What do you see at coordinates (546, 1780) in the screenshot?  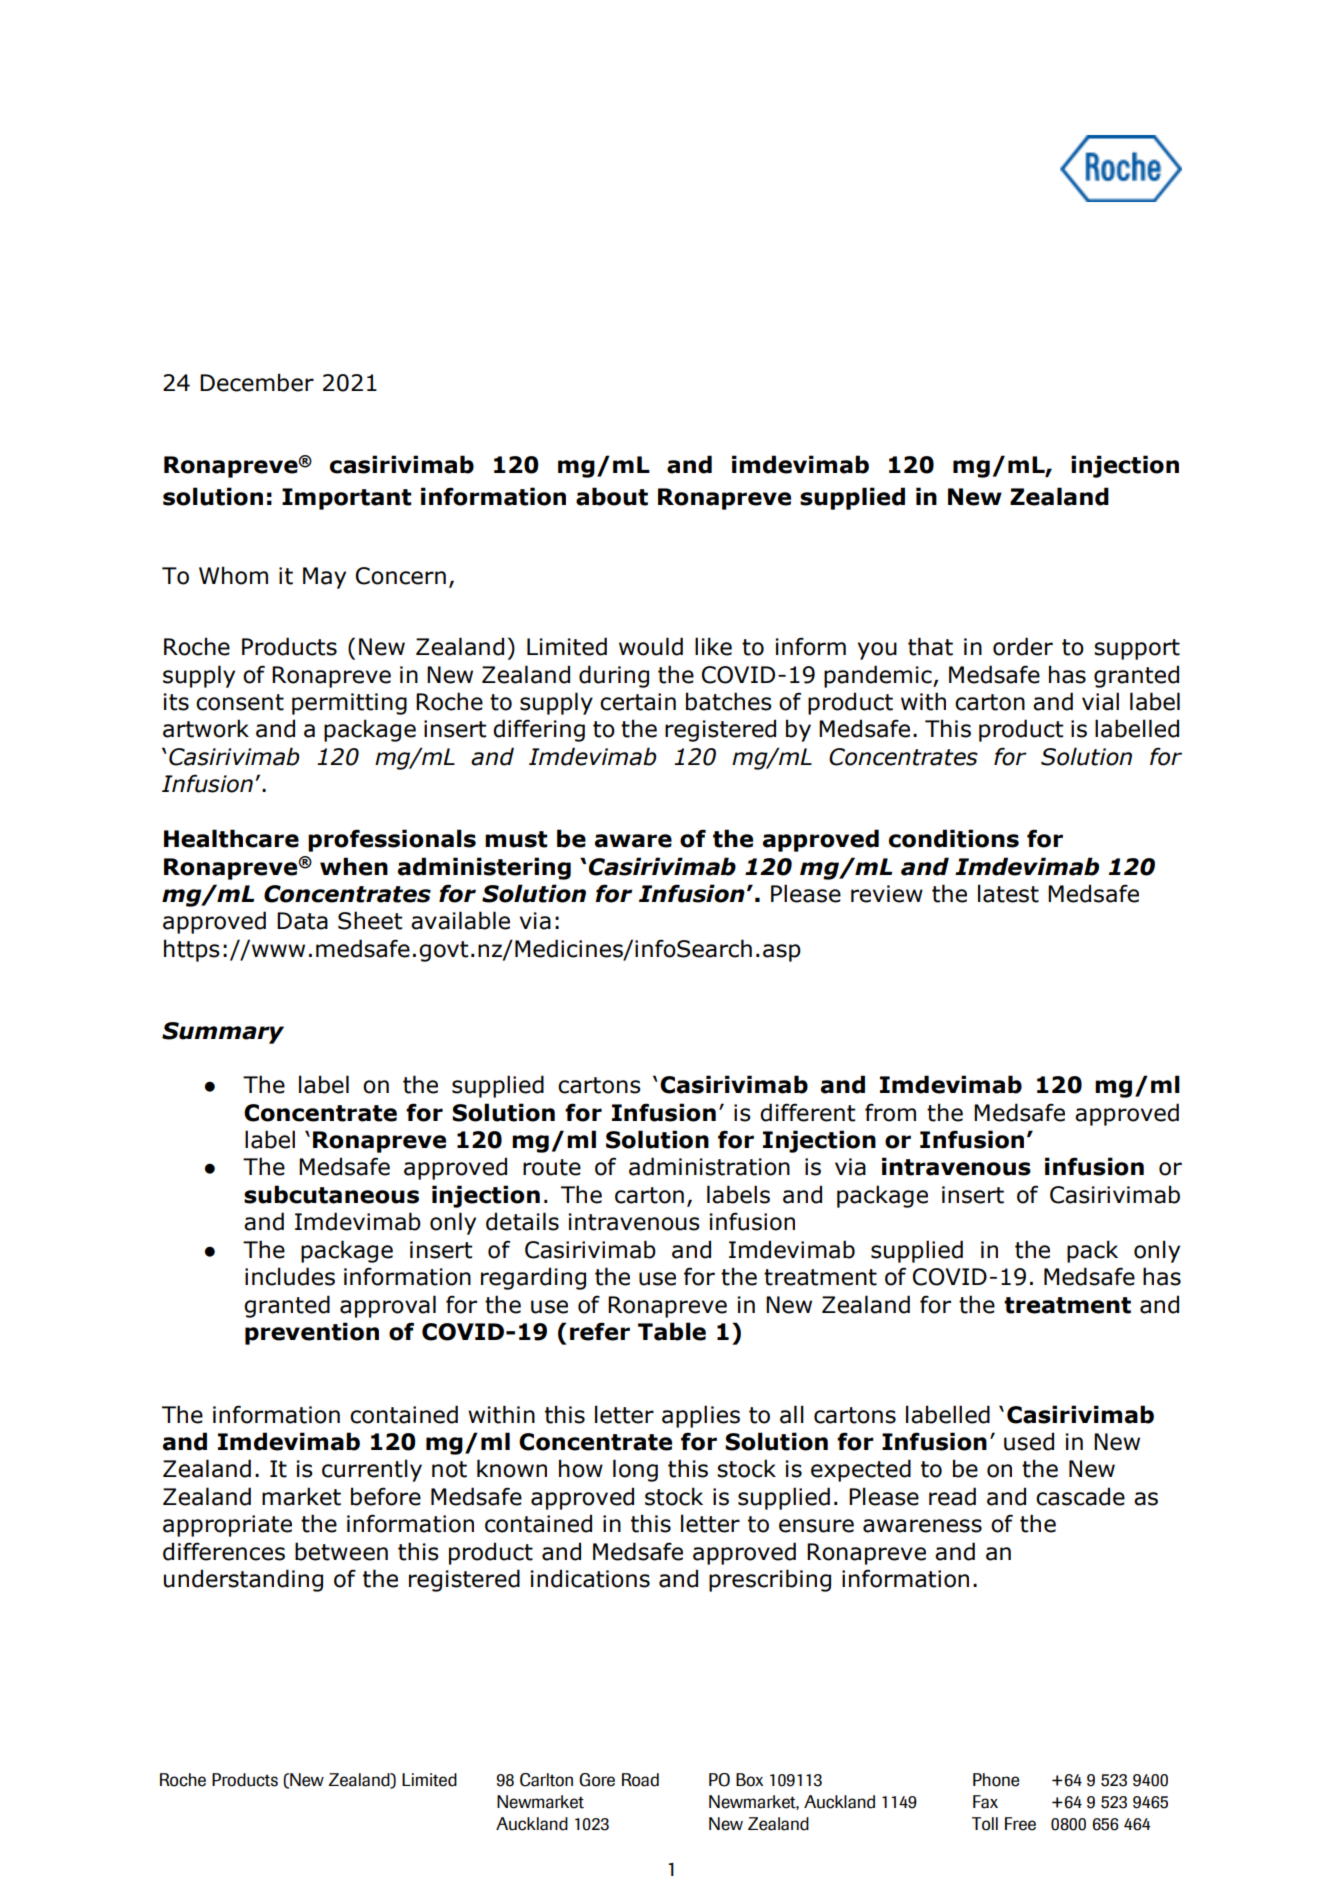 I see `Carlton` at bounding box center [546, 1780].
